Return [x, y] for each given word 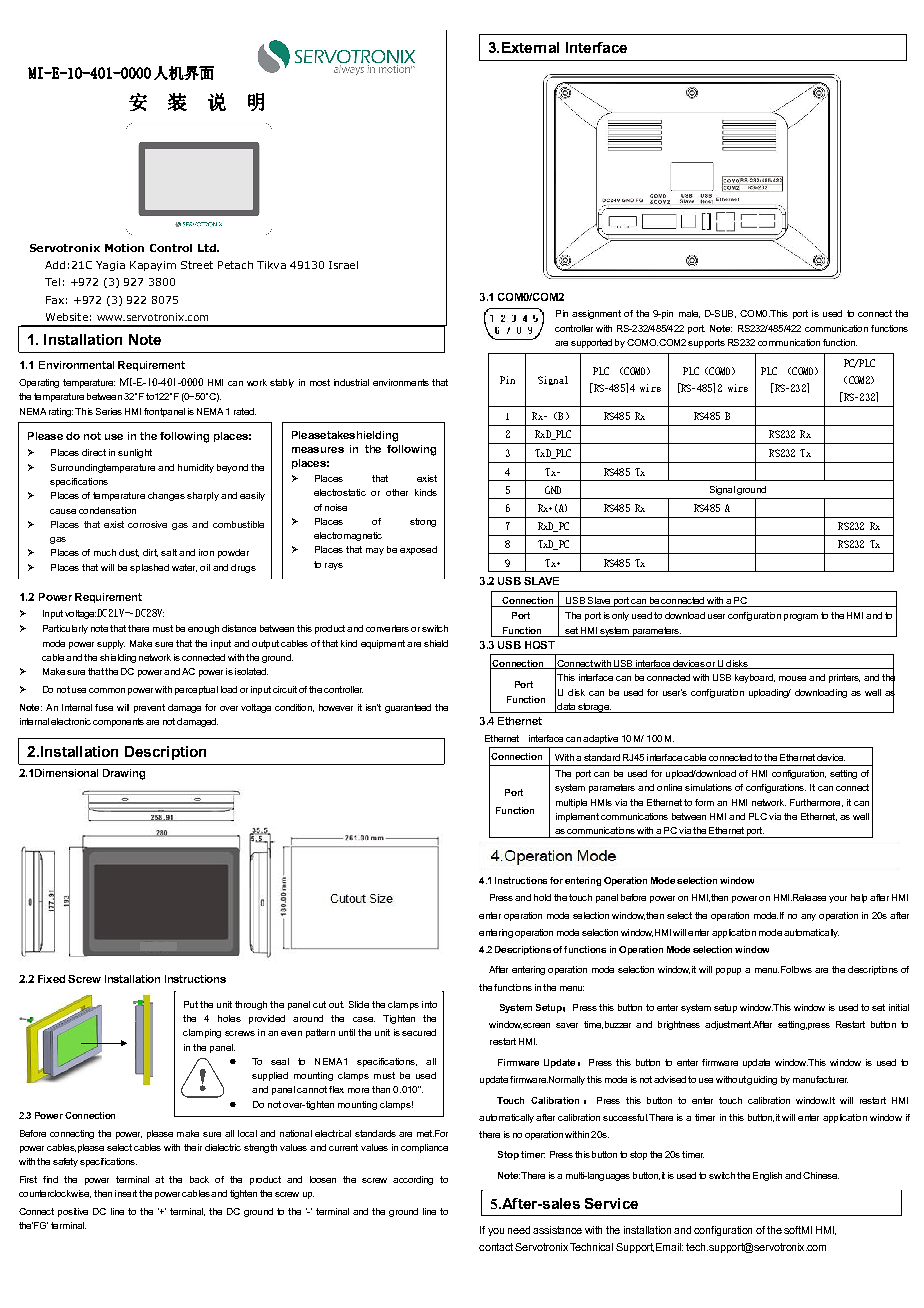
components [118, 722]
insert [127, 1193]
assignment [596, 314]
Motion [124, 248]
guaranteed [408, 708]
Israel [343, 265]
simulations [708, 787]
